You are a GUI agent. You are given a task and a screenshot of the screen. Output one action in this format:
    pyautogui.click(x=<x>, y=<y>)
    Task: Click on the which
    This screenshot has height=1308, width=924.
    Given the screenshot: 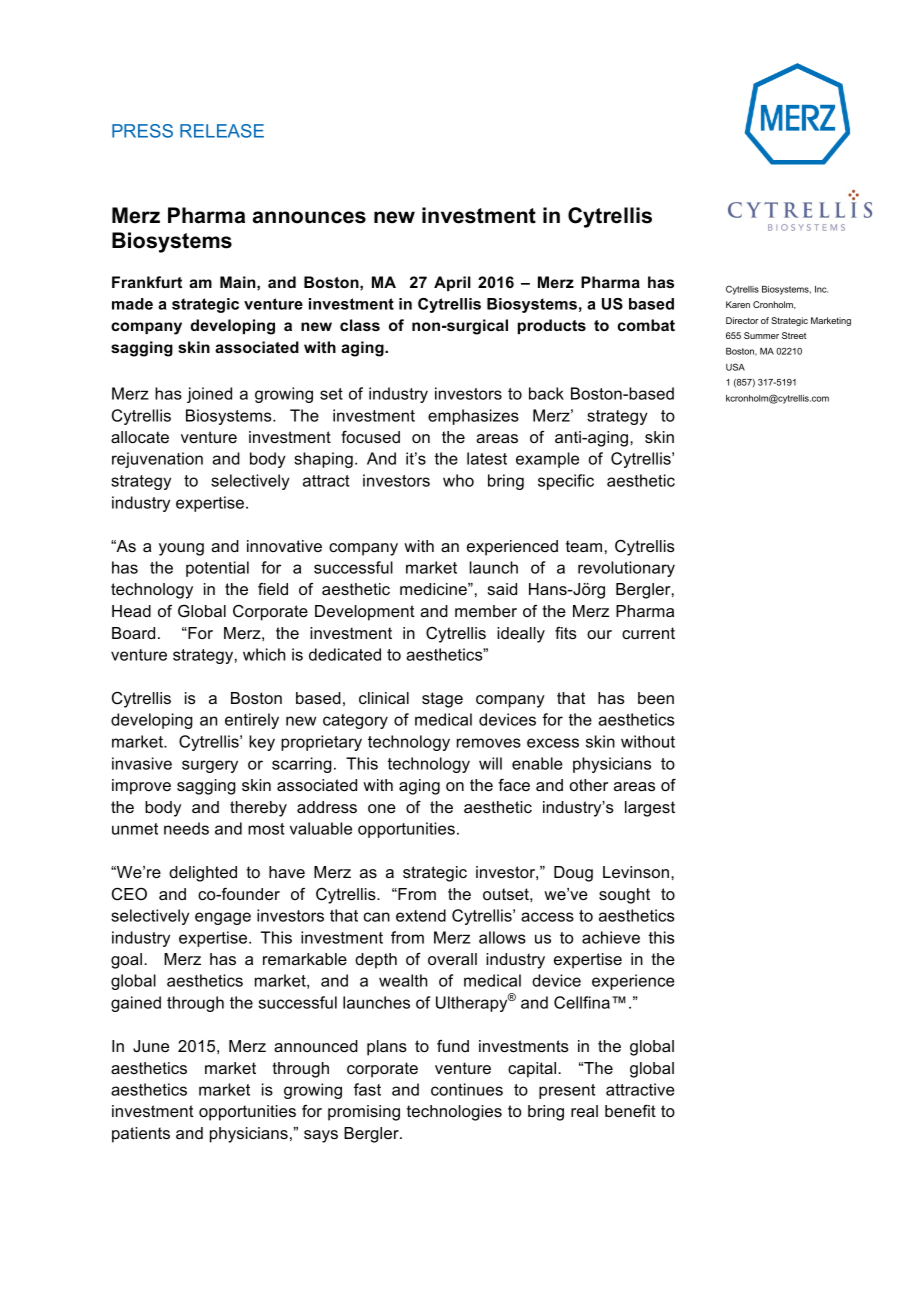 What is the action you would take?
    pyautogui.click(x=264, y=654)
